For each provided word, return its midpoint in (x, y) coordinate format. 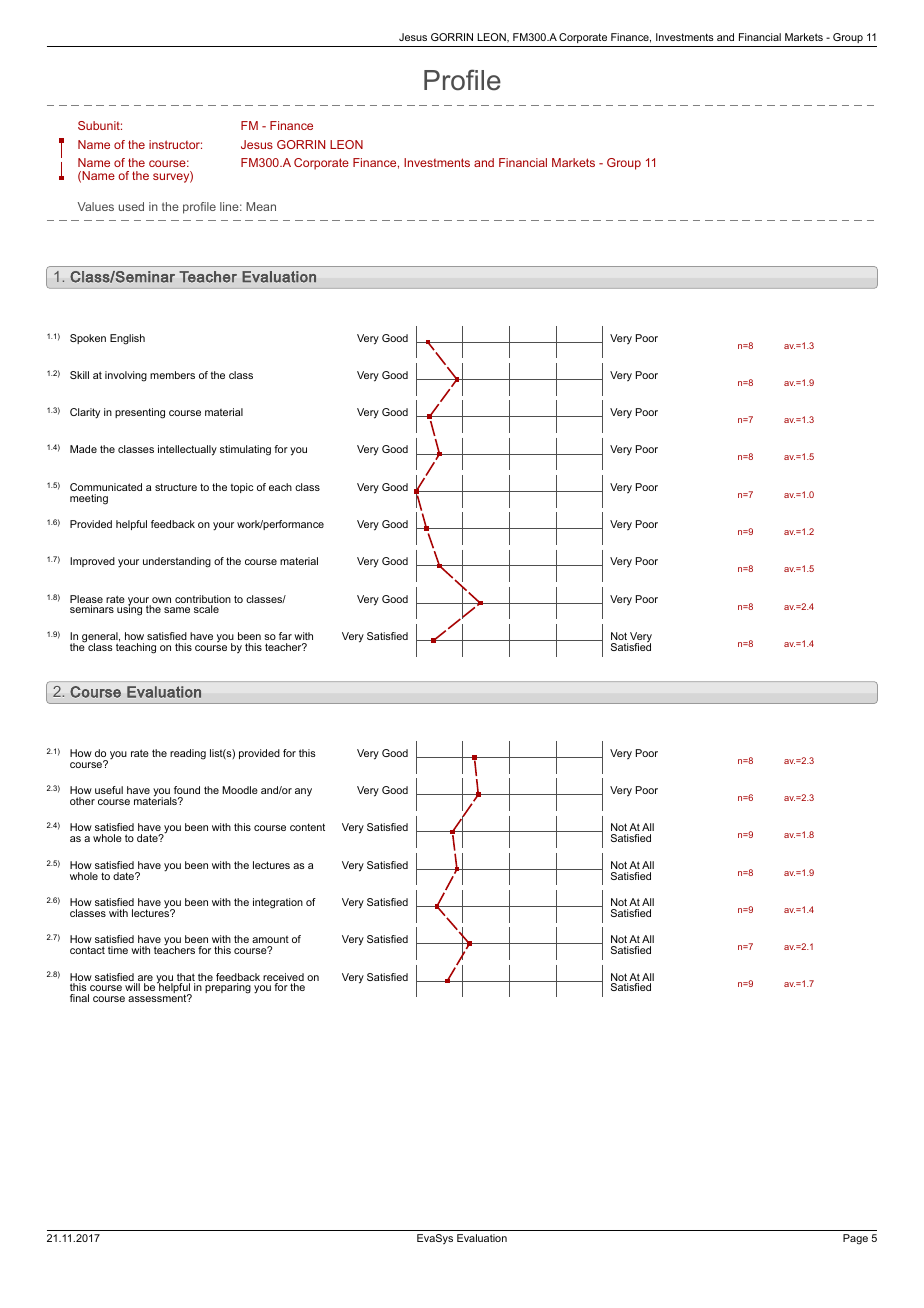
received (283, 978)
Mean (261, 206)
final (79, 998)
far (285, 636)
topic (241, 488)
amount (270, 939)
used (131, 206)
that (186, 978)
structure (176, 487)
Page (855, 1239)
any (303, 792)
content (307, 827)
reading (188, 754)
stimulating (245, 450)
